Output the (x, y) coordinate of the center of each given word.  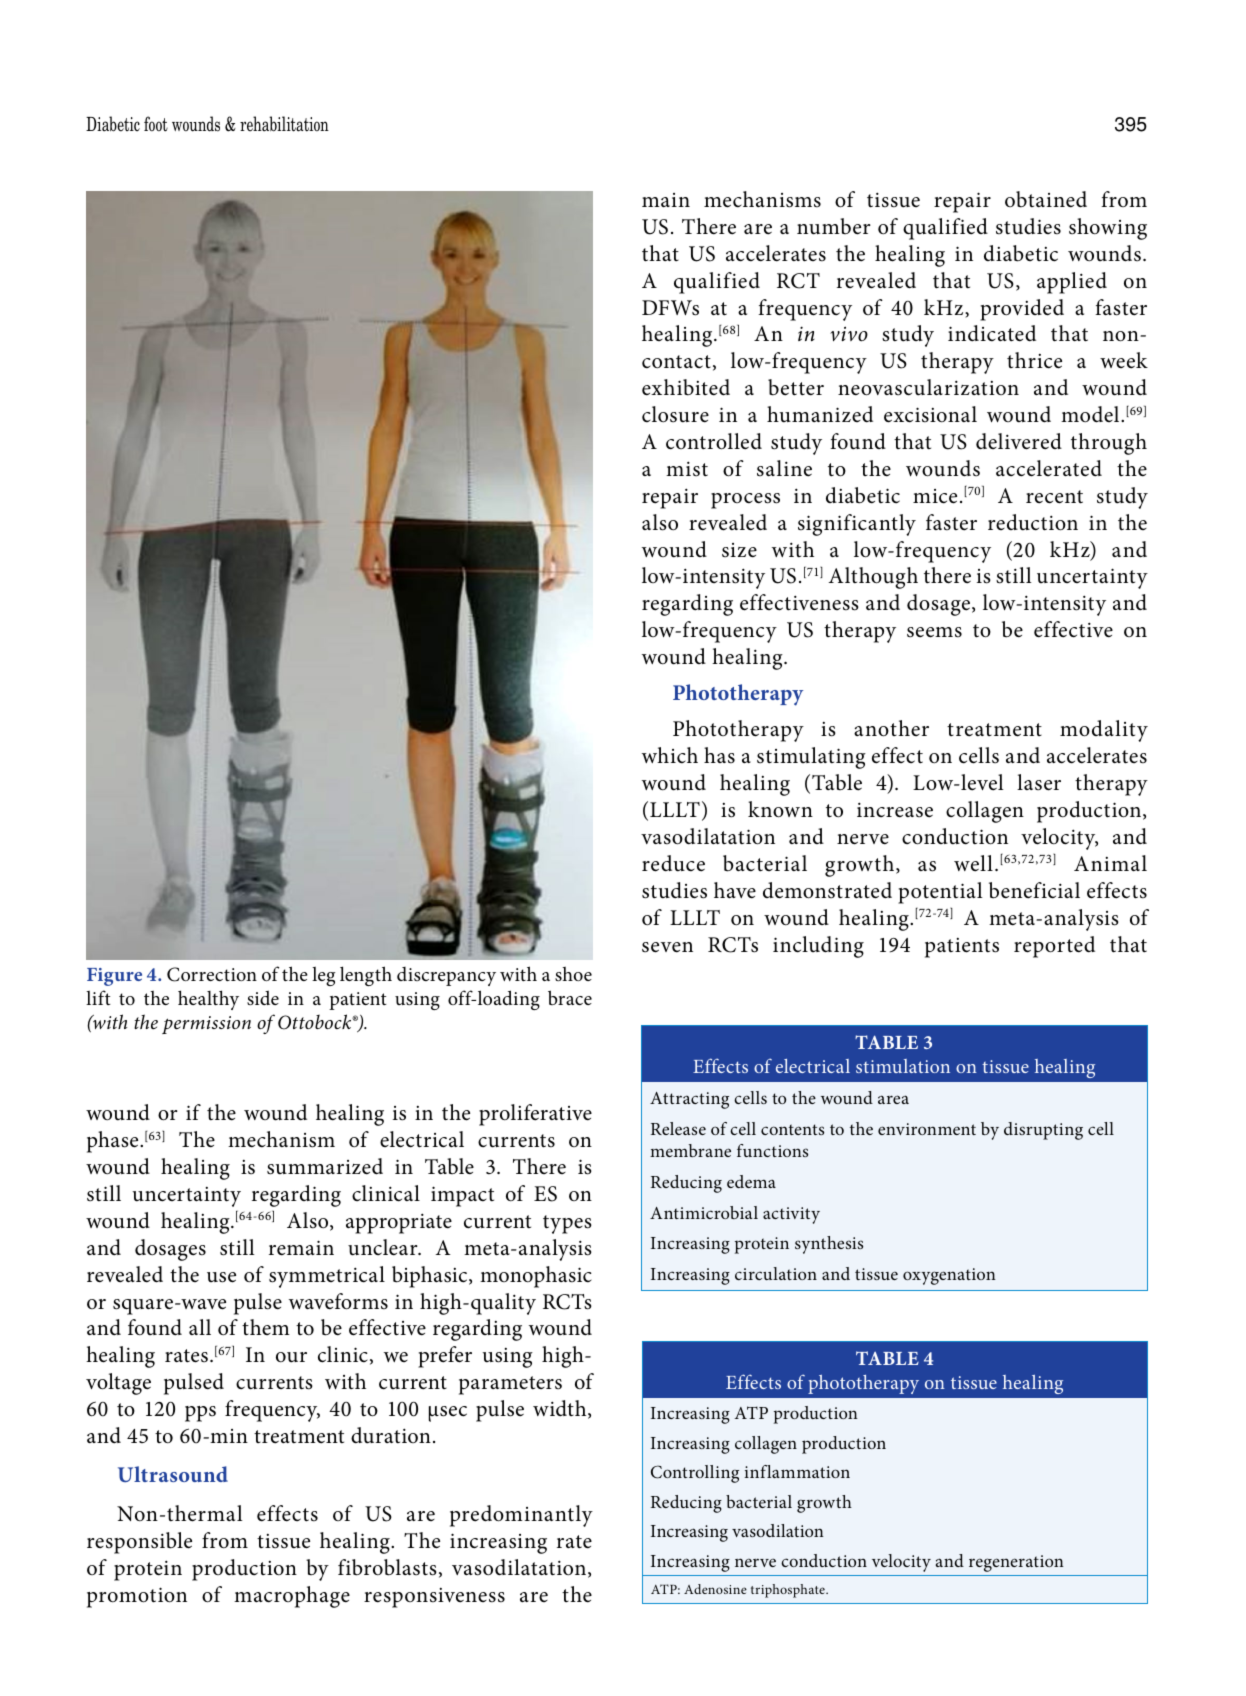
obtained (1046, 199)
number (834, 226)
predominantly (521, 1516)
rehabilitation (284, 124)
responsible (139, 1543)
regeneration (1016, 1563)
